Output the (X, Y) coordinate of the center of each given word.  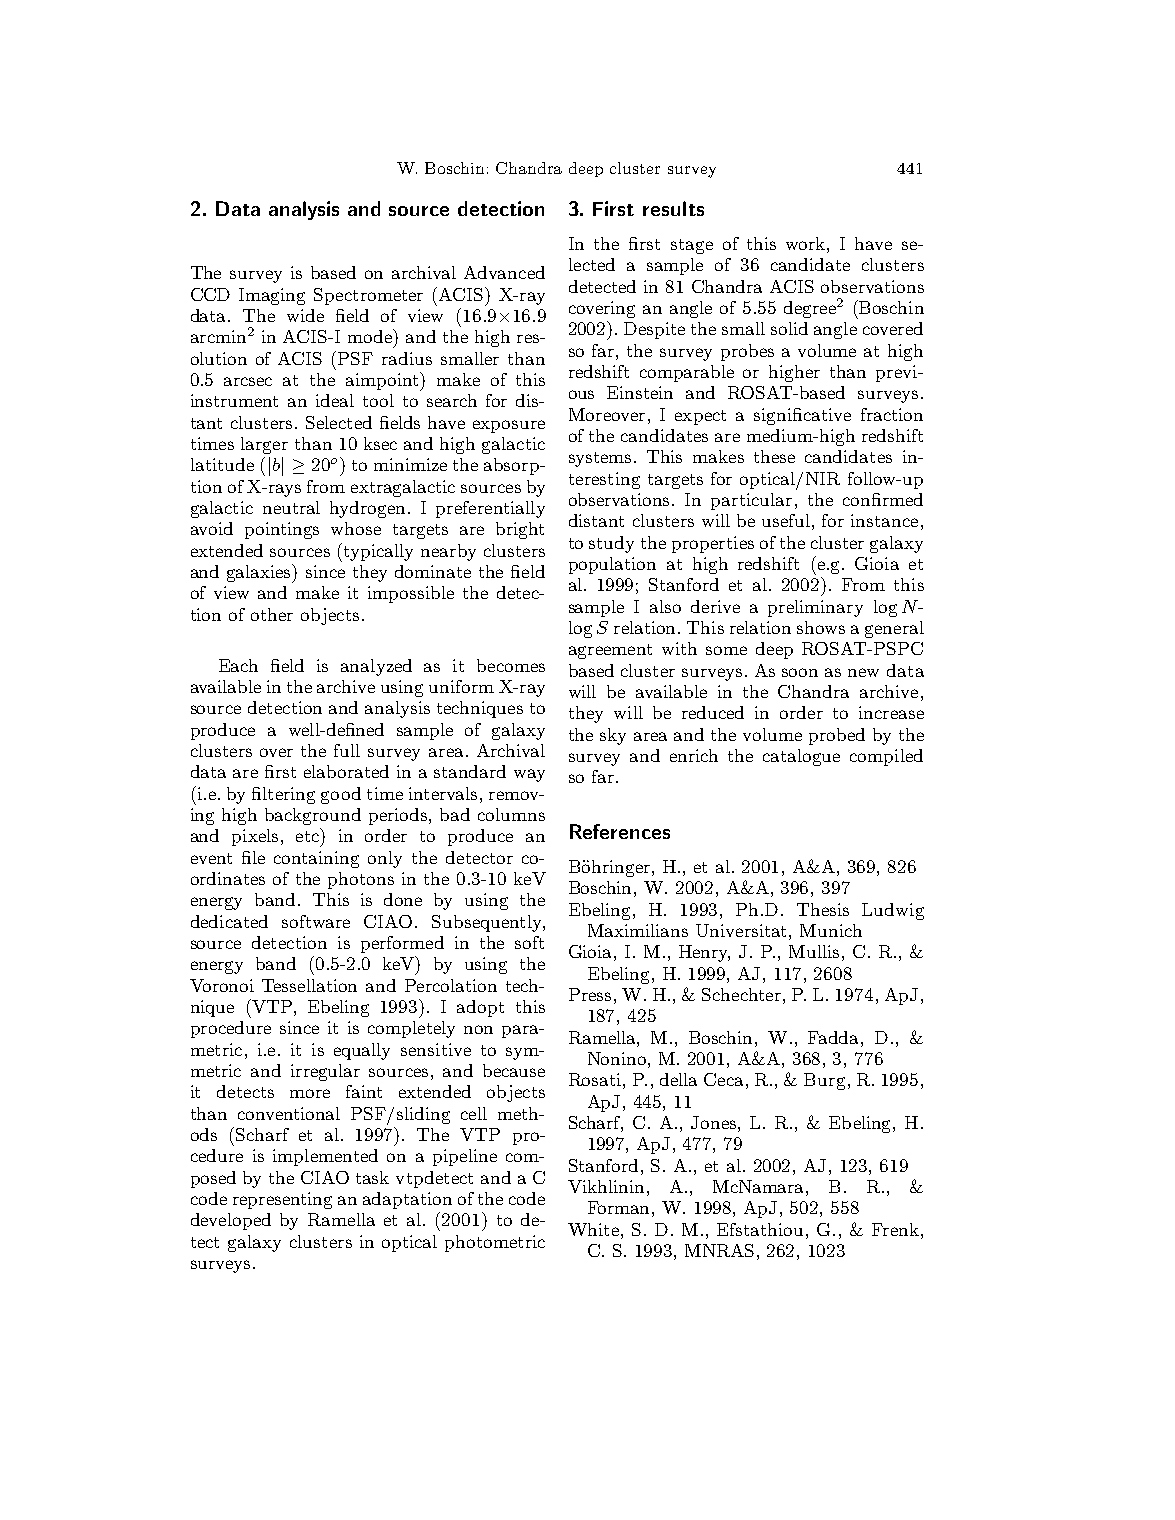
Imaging (272, 296)
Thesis (823, 909)
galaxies (260, 573)
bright (520, 530)
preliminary (815, 608)
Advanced (504, 272)
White (593, 1229)
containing (316, 859)
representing (282, 1200)
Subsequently (488, 923)
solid (789, 328)
